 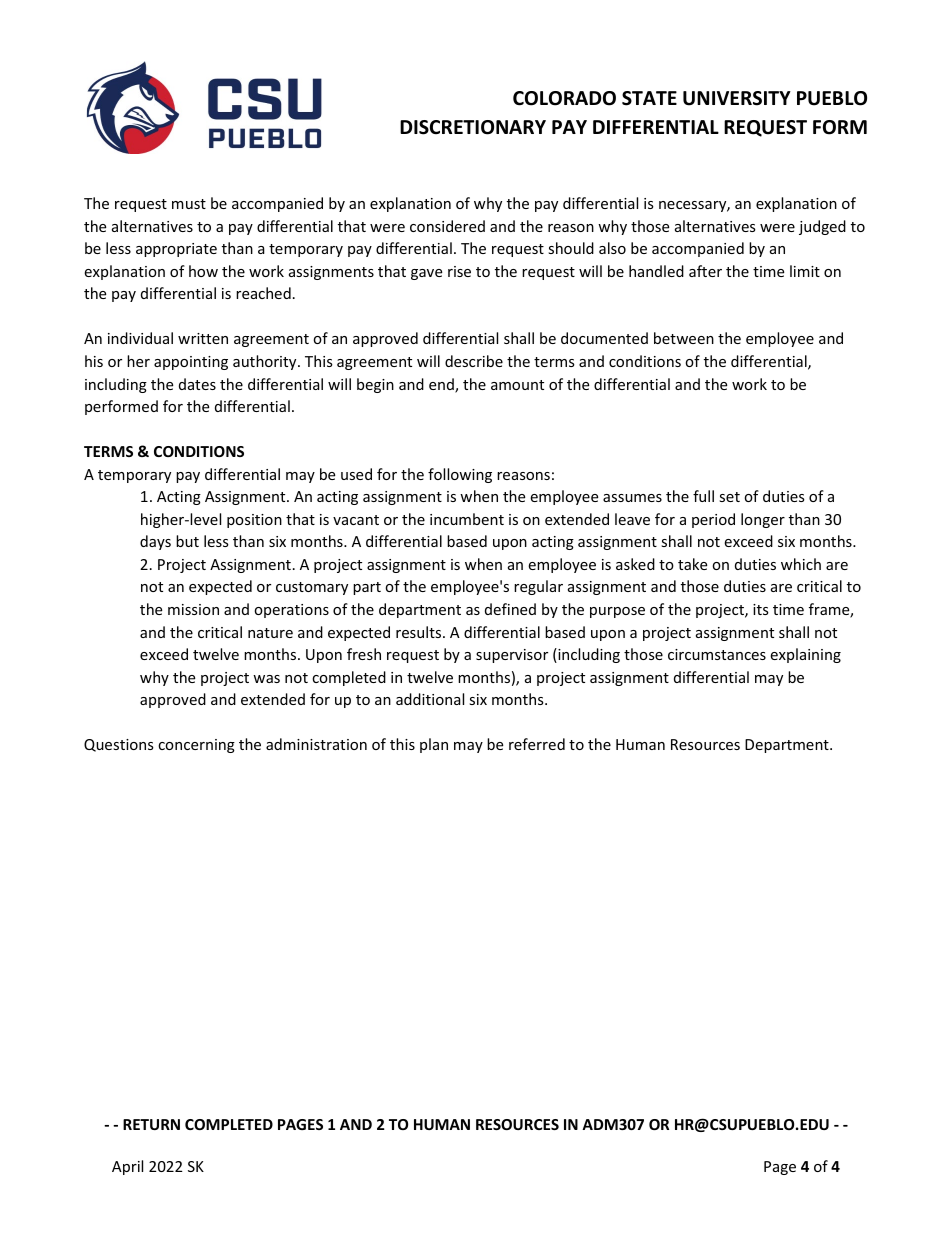 What do you see at coordinates (193, 609) in the image?
I see `mission` at bounding box center [193, 609].
